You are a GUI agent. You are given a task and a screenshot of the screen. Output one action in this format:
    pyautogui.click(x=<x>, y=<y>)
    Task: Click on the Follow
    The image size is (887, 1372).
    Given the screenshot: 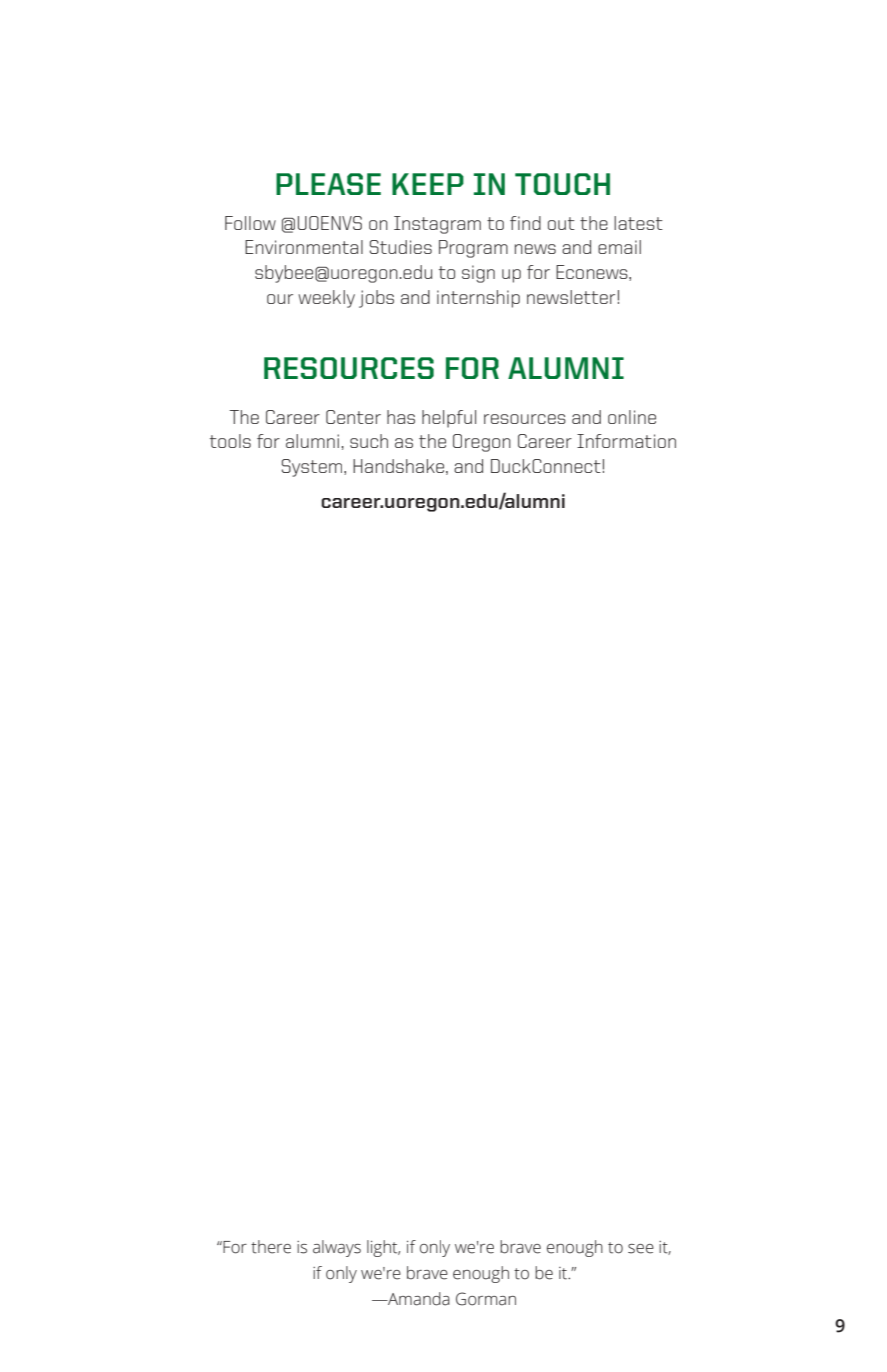 What is the action you would take?
    pyautogui.click(x=250, y=223)
